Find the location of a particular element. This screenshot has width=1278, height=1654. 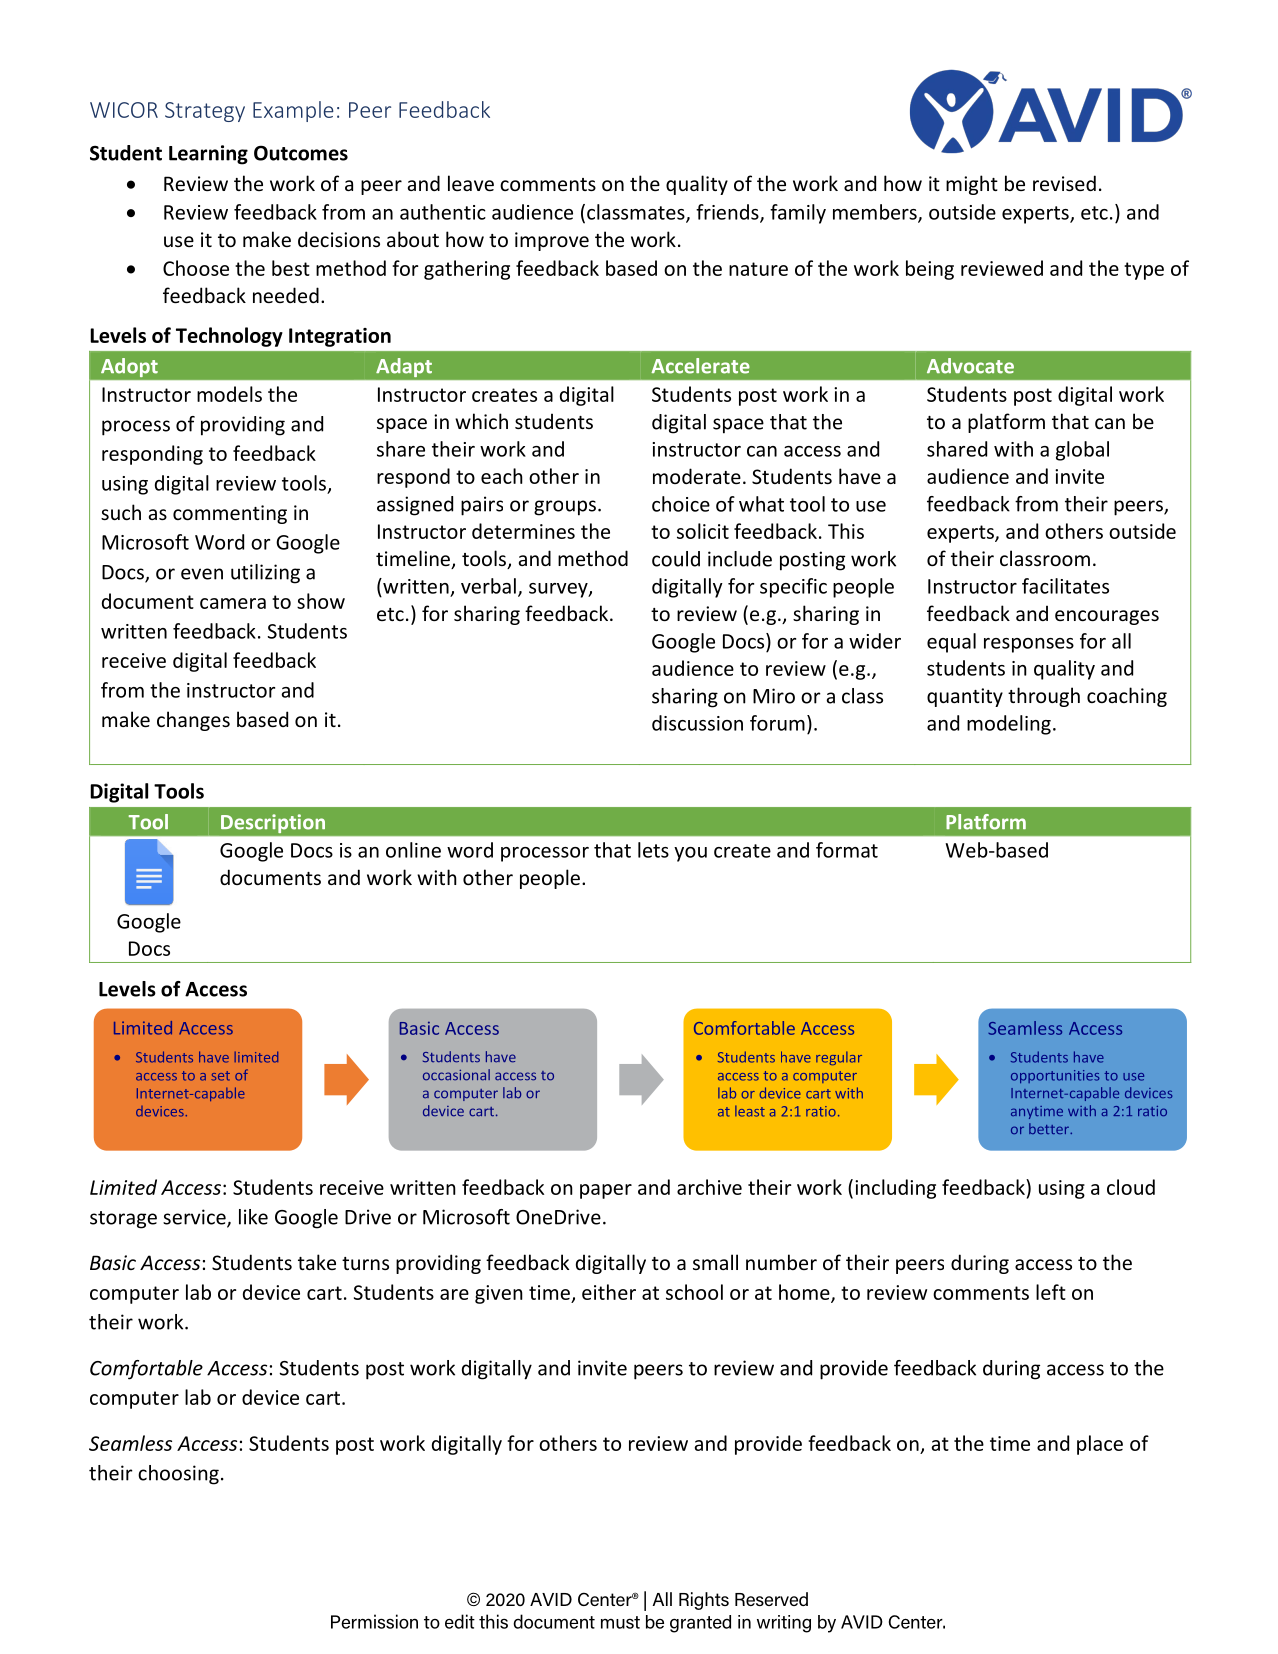

could is located at coordinates (676, 559).
